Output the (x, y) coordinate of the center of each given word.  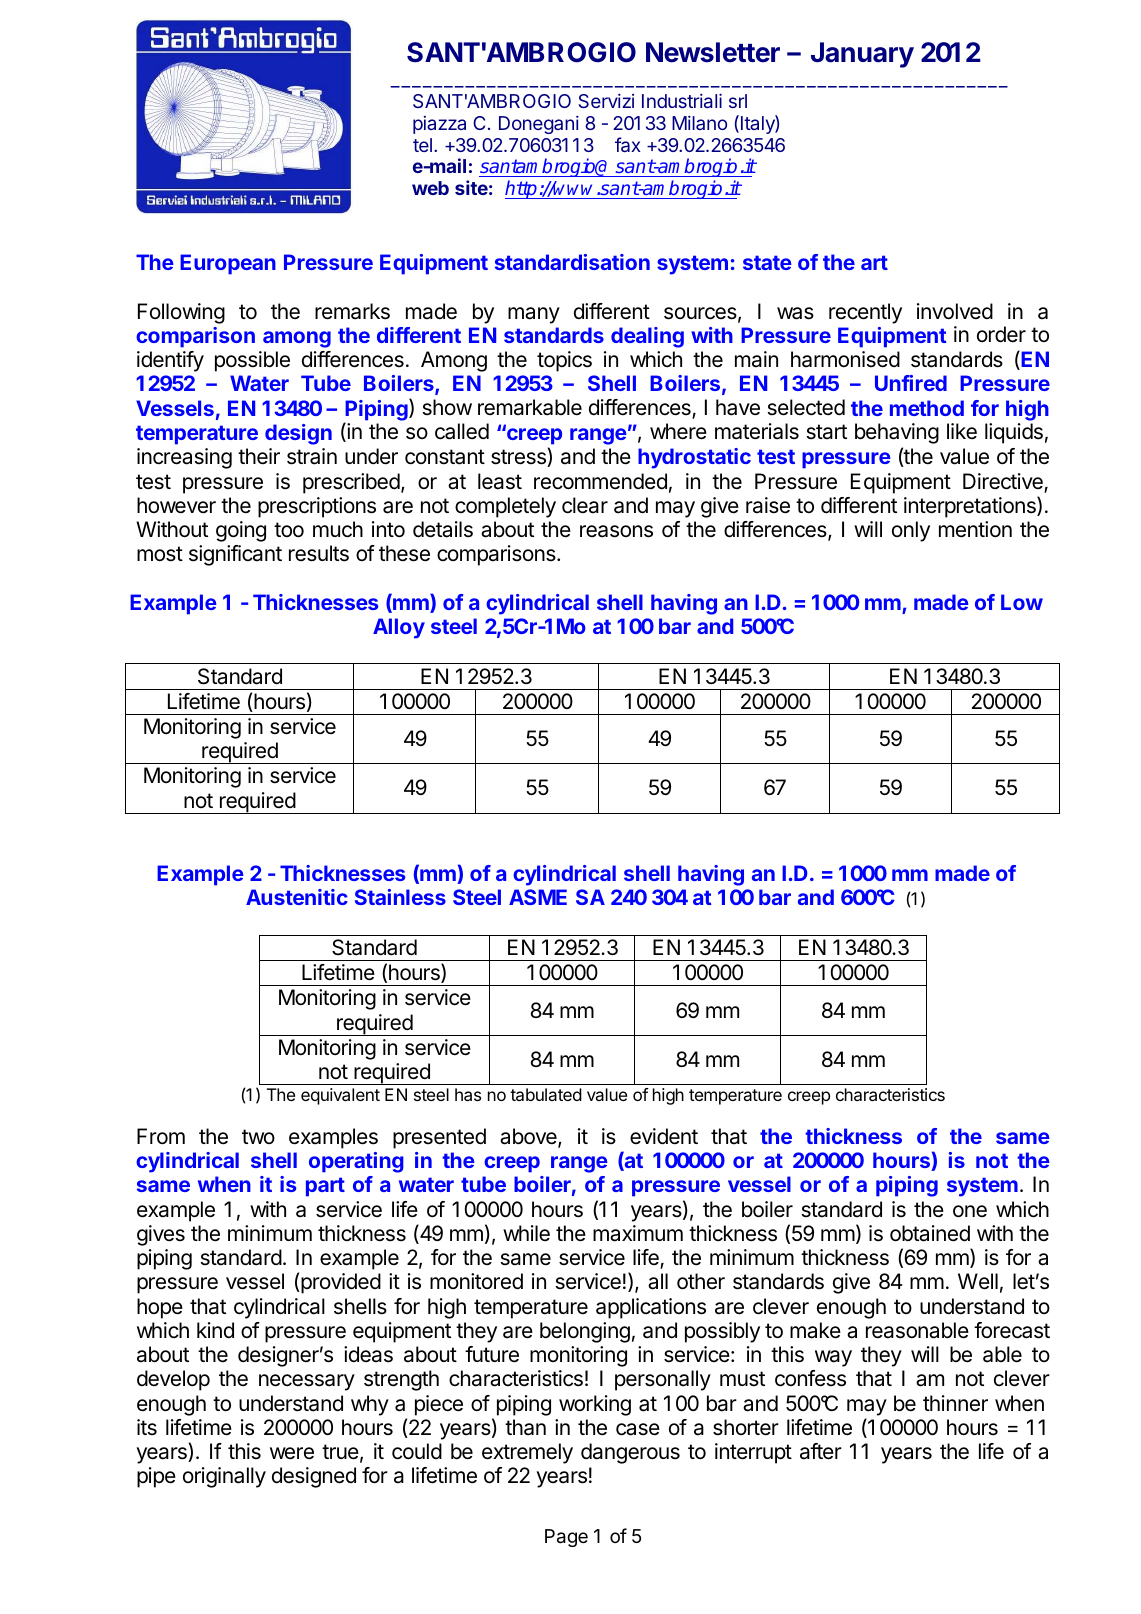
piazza (439, 125)
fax (628, 144)
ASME (538, 897)
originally (224, 1477)
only (911, 531)
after (821, 1451)
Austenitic (297, 897)
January (862, 55)
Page (566, 1538)
